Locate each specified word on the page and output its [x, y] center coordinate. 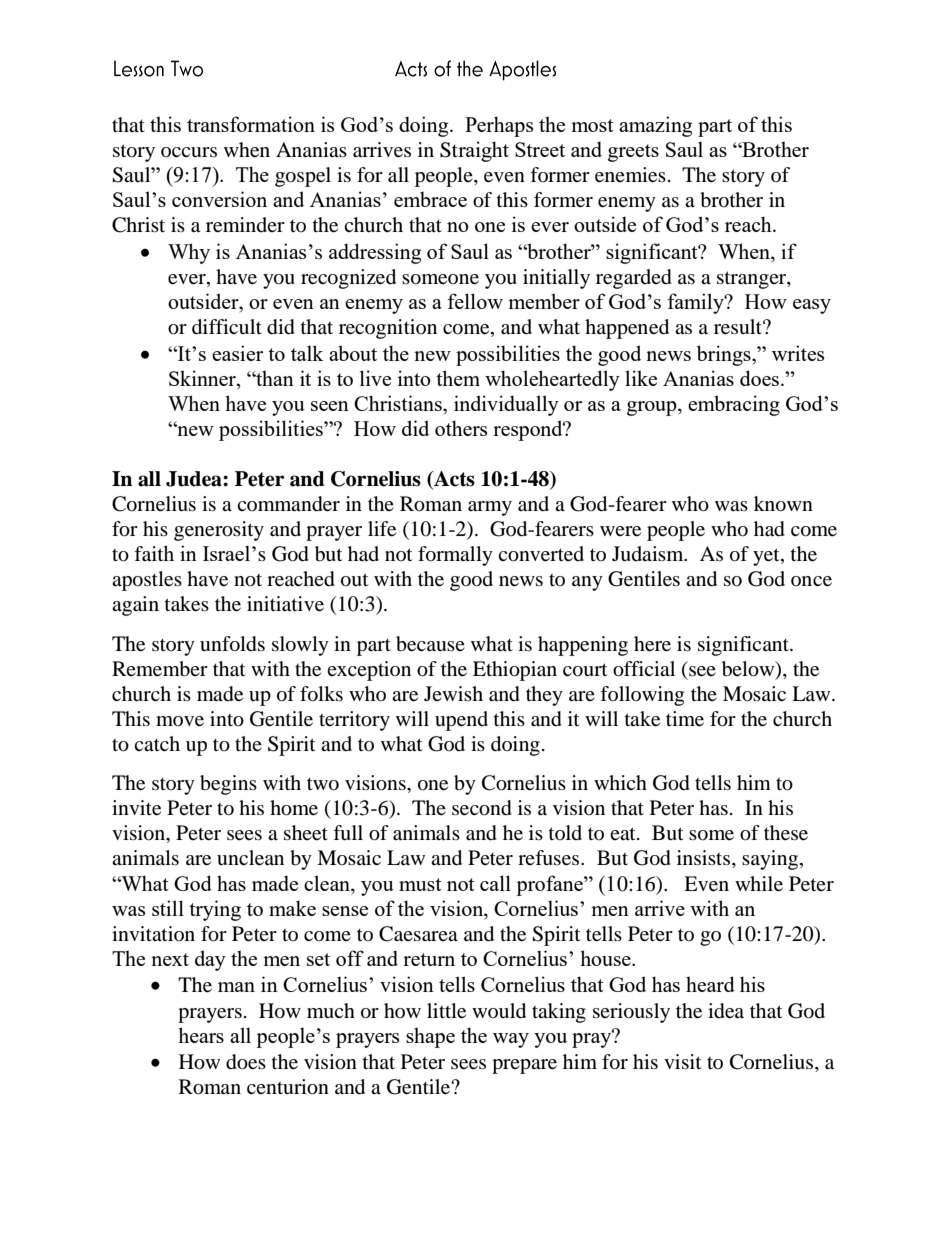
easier [237, 353]
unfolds [232, 644]
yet [767, 557]
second [482, 808]
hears [201, 1035]
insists [705, 859]
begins [228, 785]
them [458, 378]
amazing [655, 126]
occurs [189, 152]
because [430, 644]
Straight [474, 151]
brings [725, 355]
